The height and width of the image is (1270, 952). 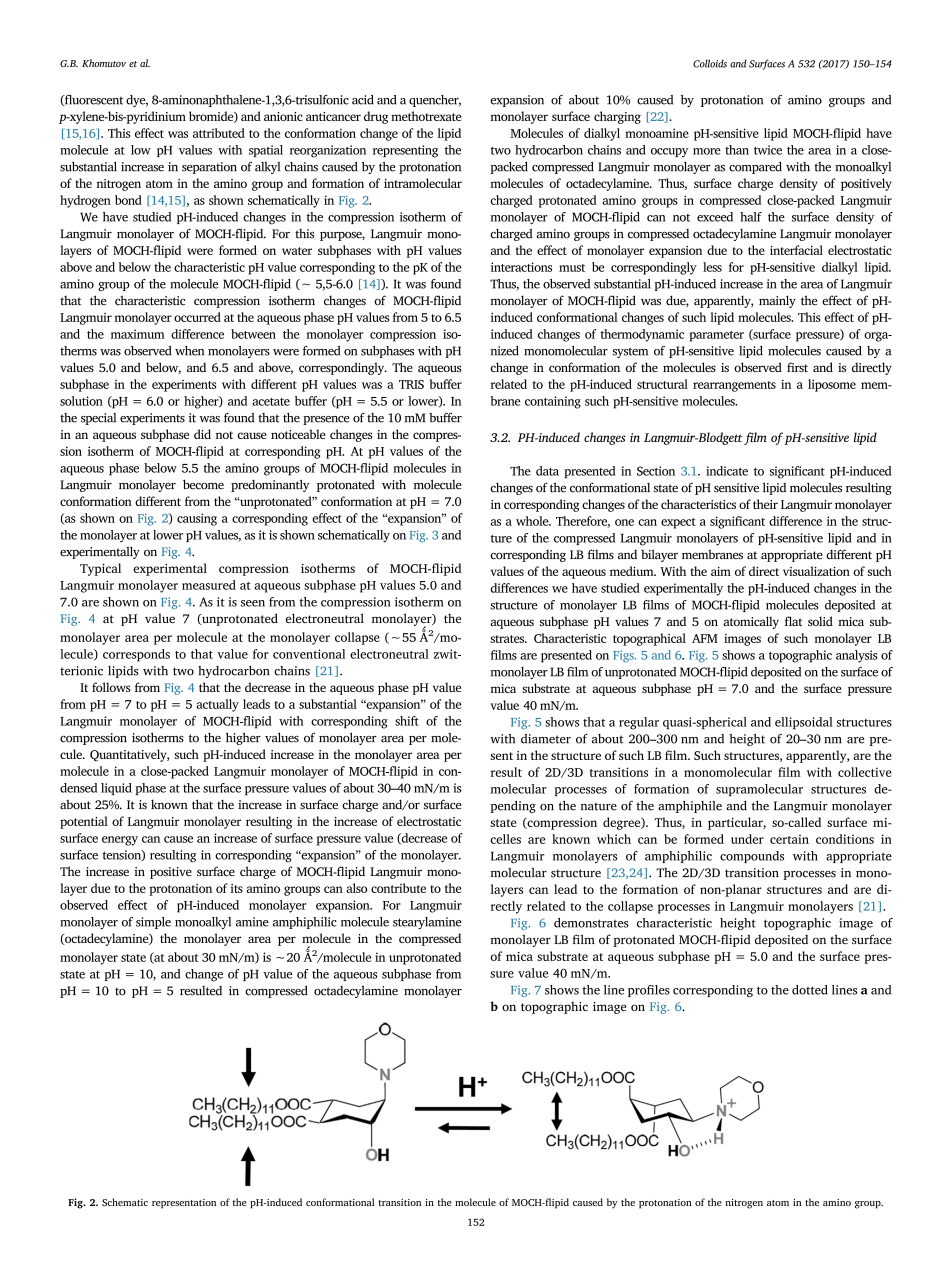 What do you see at coordinates (426, 116) in the image?
I see `methotrexate` at bounding box center [426, 116].
